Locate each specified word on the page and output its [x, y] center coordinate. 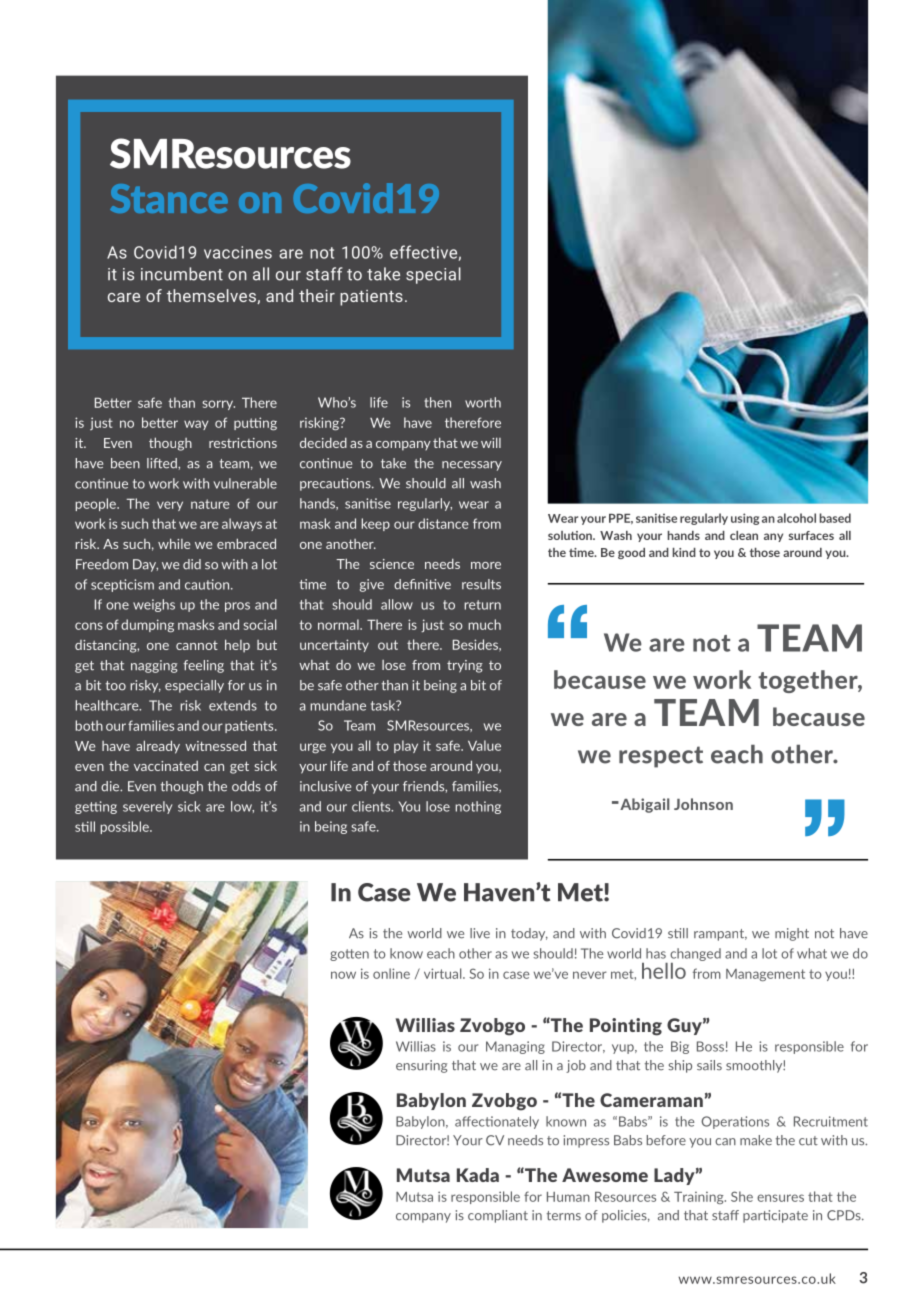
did [192, 564]
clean [744, 535]
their [317, 295]
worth [483, 402]
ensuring [421, 1066]
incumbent [182, 274]
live [480, 933]
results [481, 584]
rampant [720, 935]
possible [125, 827]
